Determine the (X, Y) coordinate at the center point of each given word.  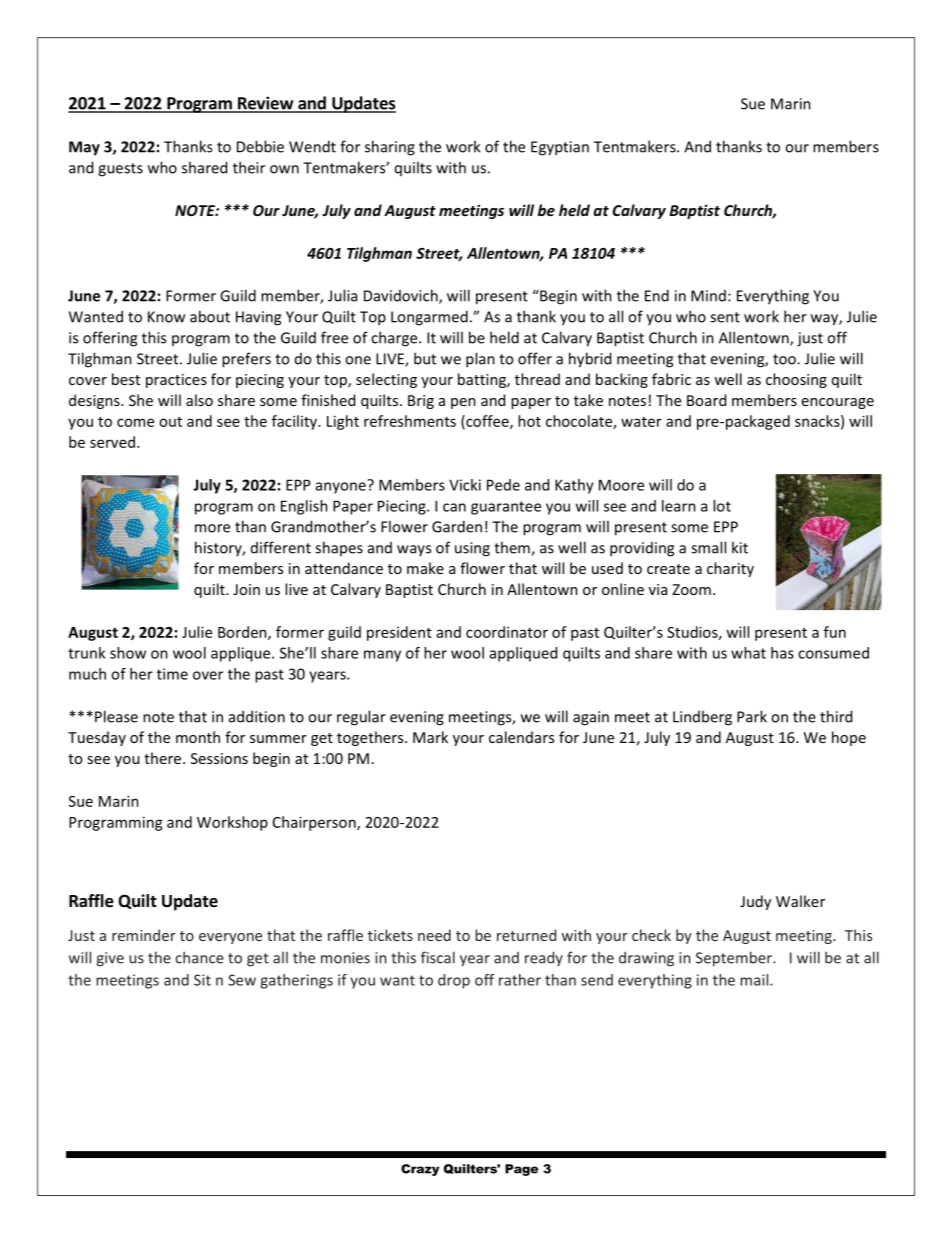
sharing (390, 148)
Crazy (420, 1170)
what (748, 653)
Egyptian (560, 148)
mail (755, 980)
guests (120, 170)
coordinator (507, 632)
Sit (202, 980)
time (172, 674)
